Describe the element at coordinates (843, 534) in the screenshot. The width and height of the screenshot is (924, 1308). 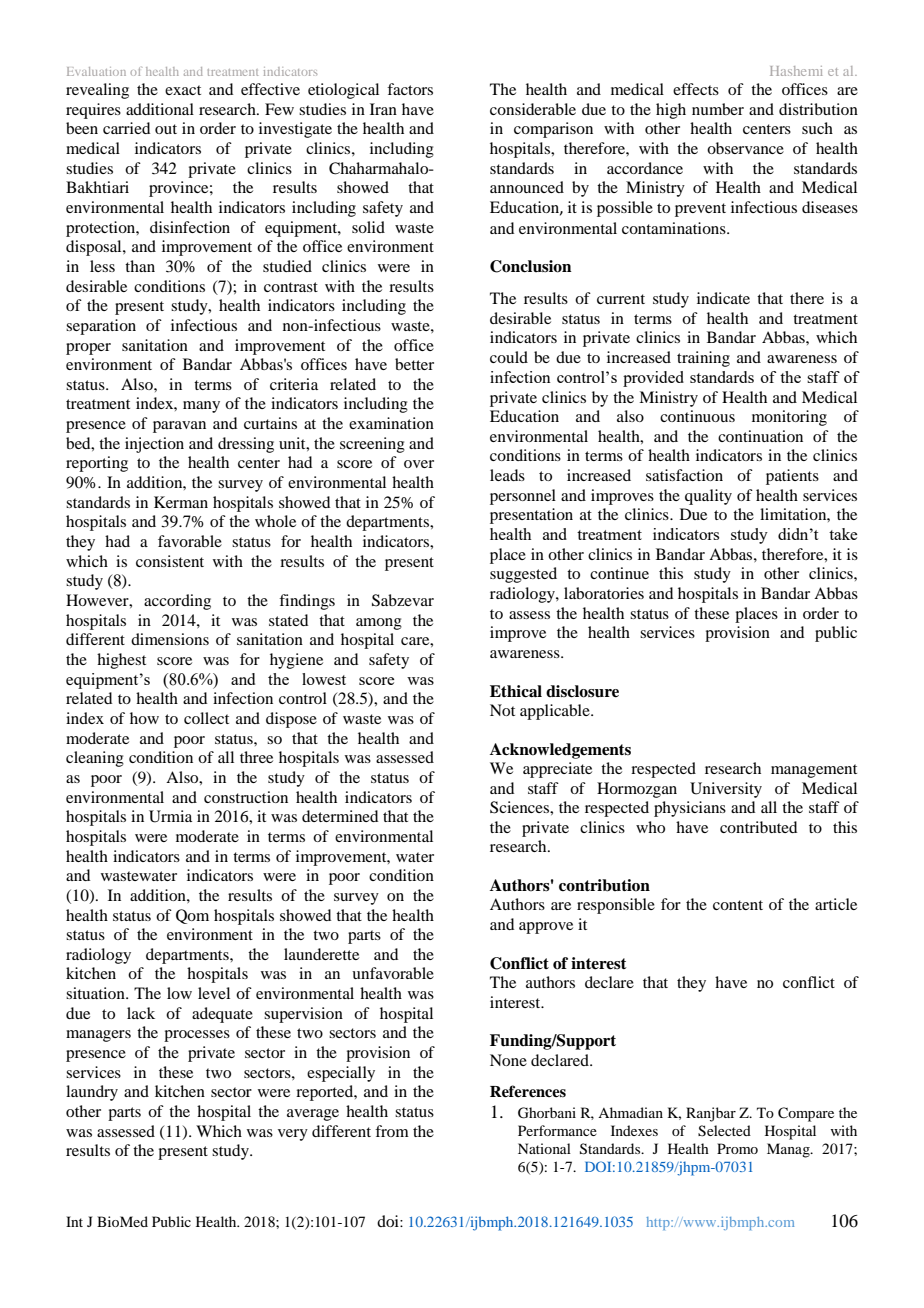
I see `take` at that location.
